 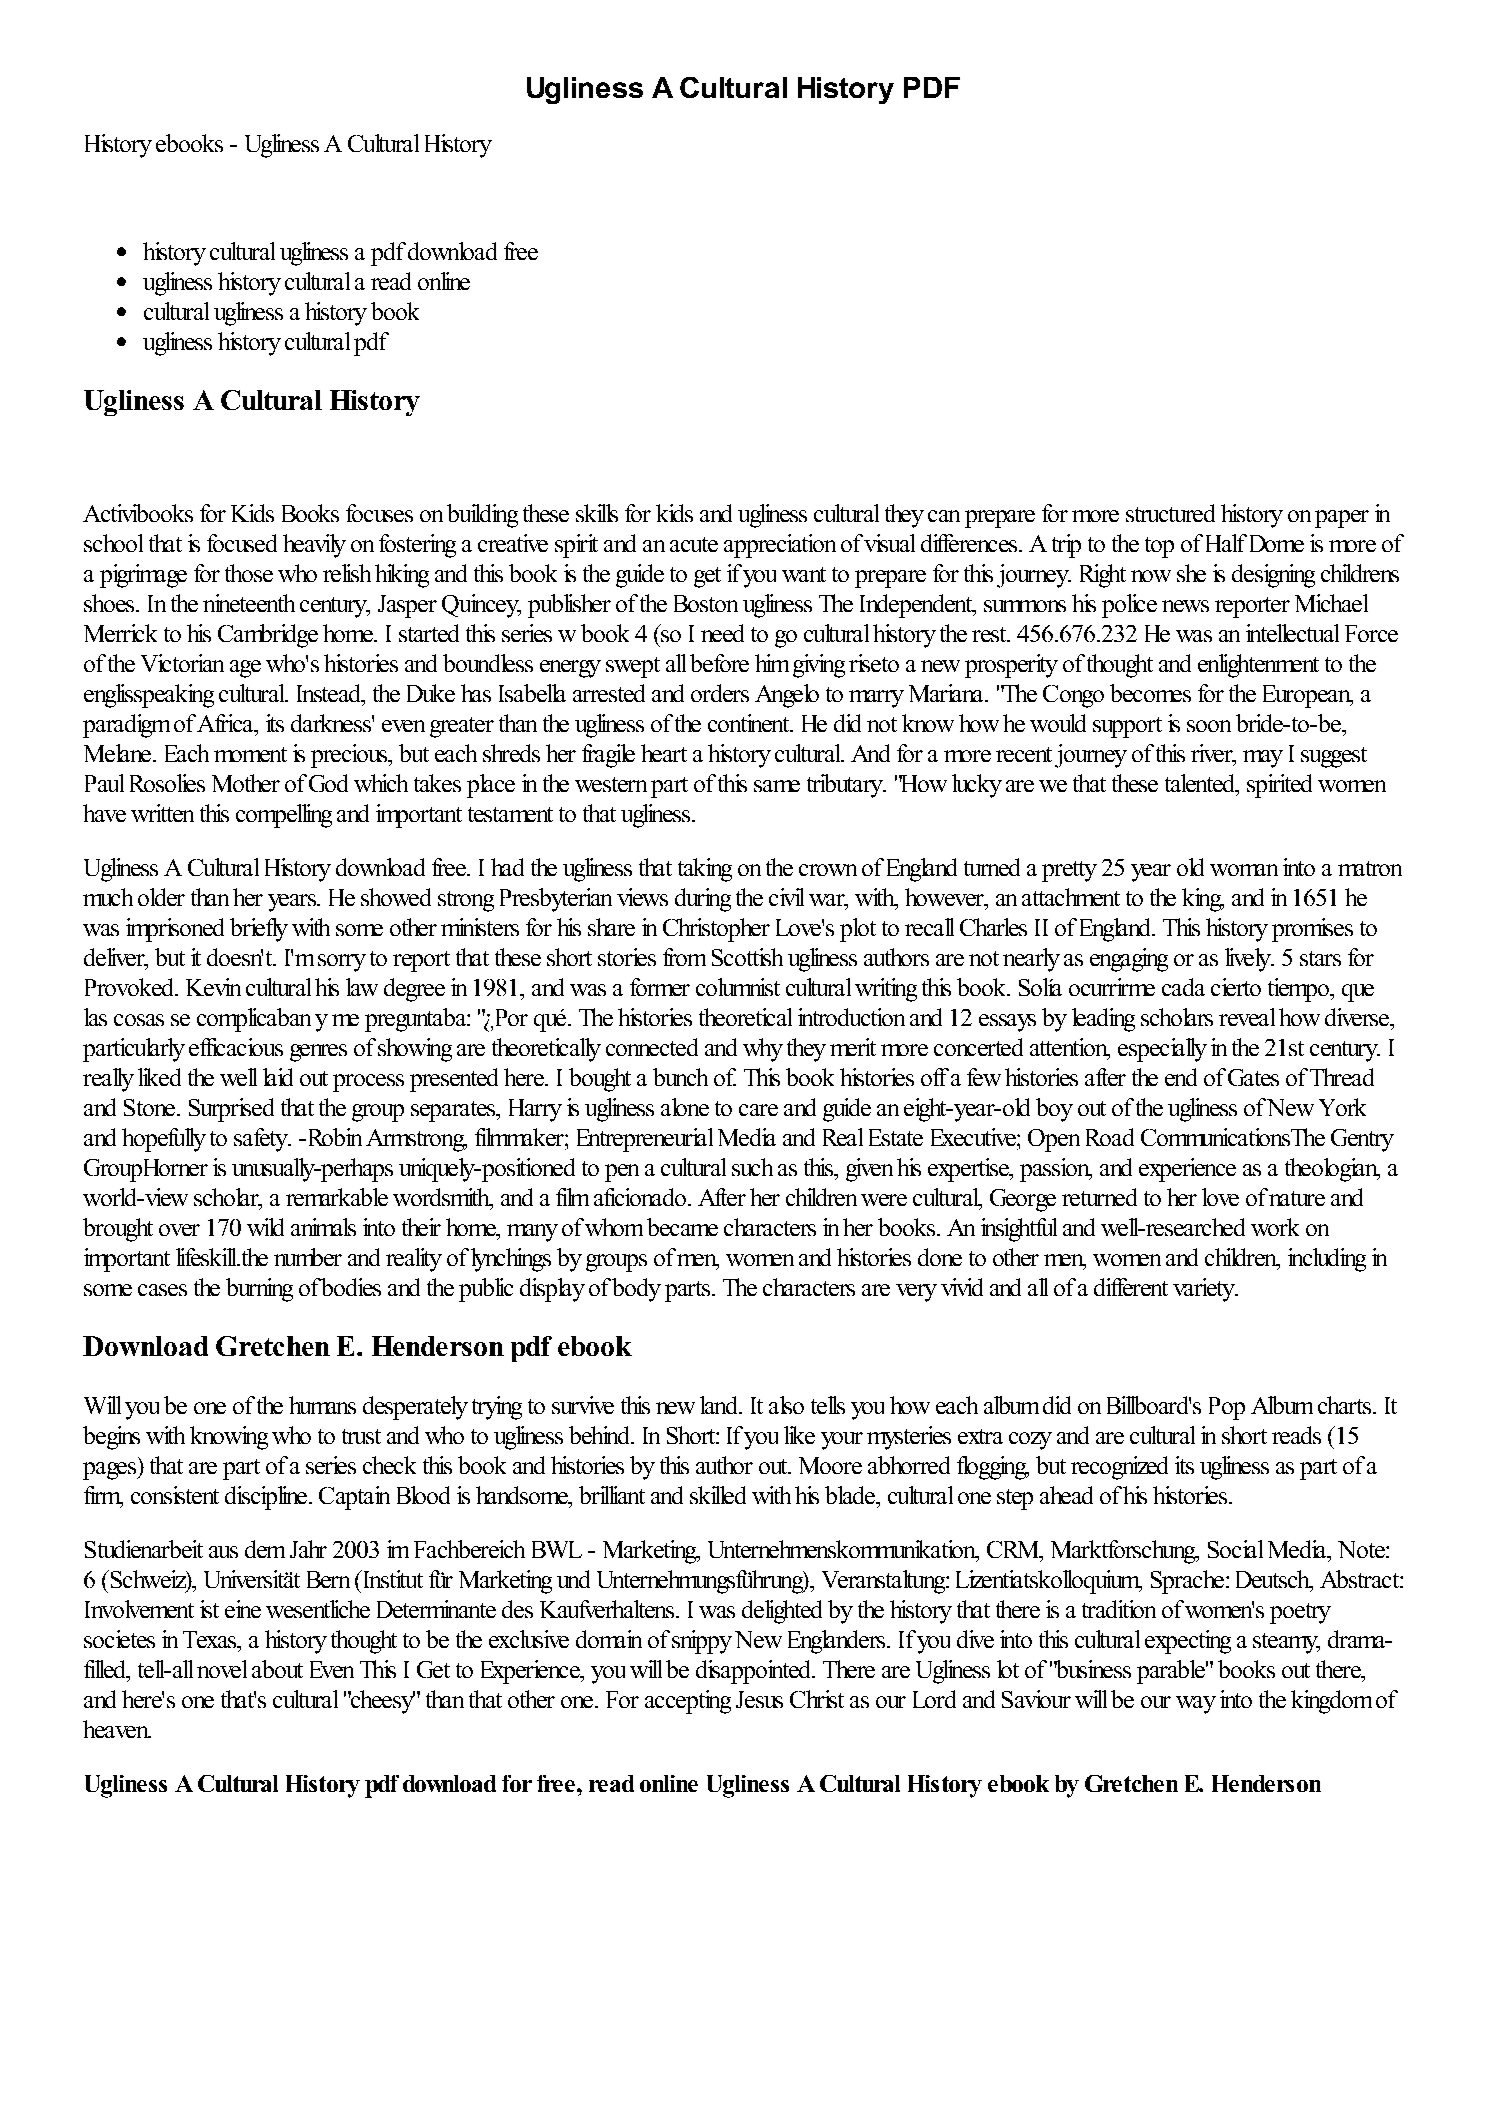 I want to click on focused, so click(x=242, y=543).
